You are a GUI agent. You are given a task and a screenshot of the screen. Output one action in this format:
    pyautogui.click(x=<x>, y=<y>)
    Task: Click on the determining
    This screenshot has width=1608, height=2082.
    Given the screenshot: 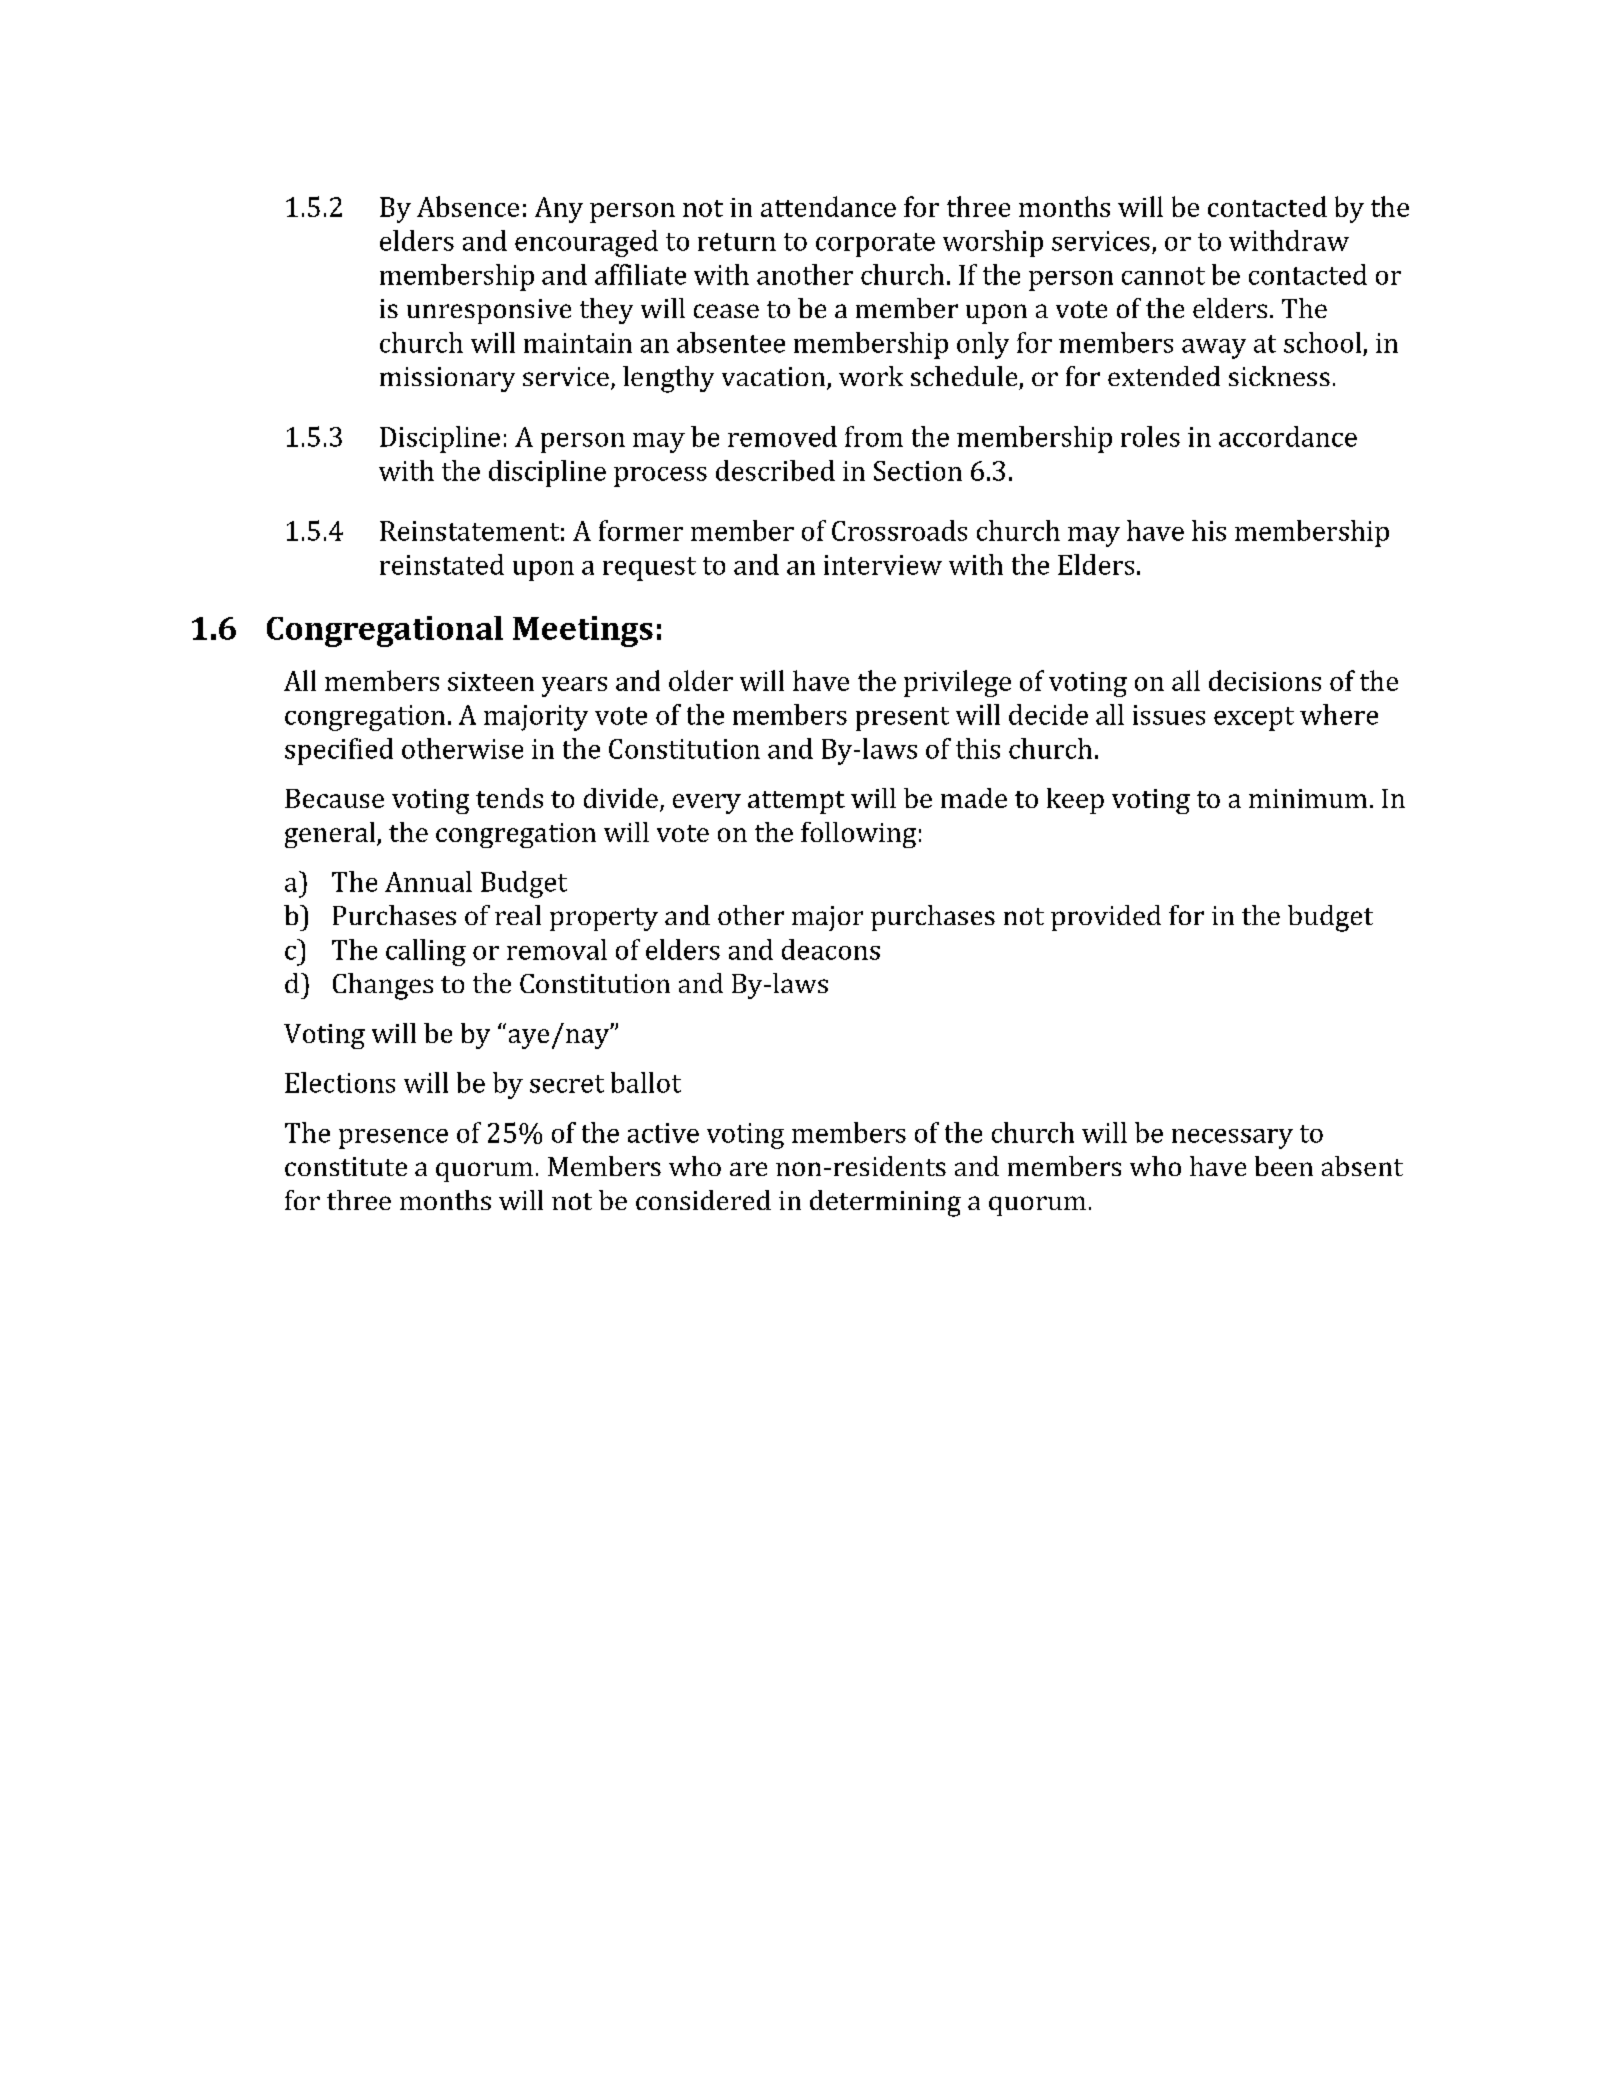 What is the action you would take?
    pyautogui.click(x=885, y=1203)
